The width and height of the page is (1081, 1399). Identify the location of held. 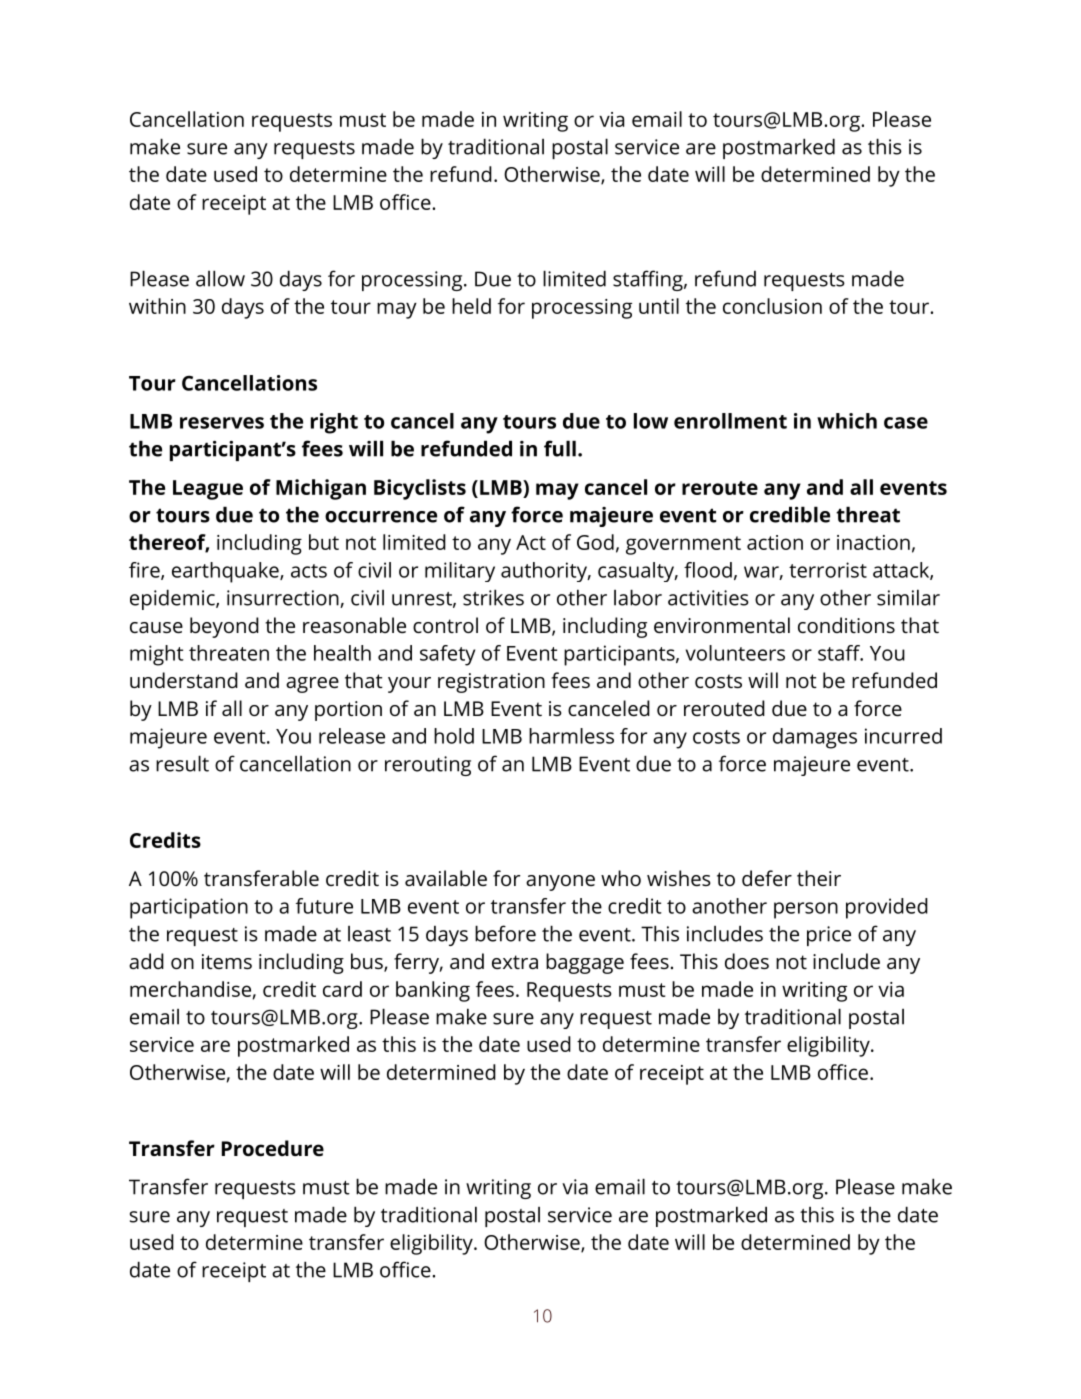
(471, 306).
